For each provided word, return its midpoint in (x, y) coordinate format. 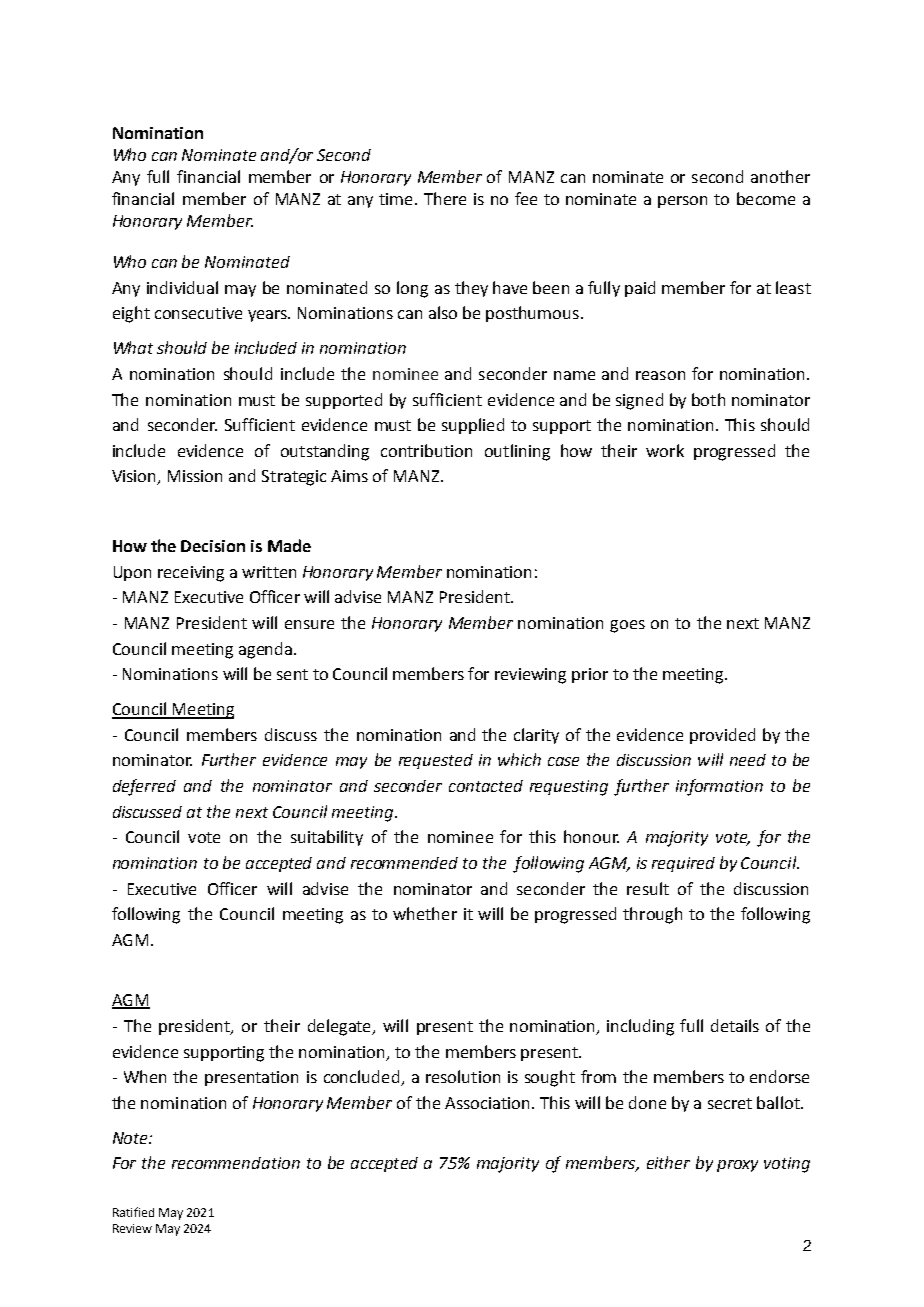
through (652, 915)
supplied (473, 426)
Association (487, 1103)
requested (436, 761)
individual (182, 287)
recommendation (236, 1163)
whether (425, 913)
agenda (265, 650)
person (682, 202)
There (445, 198)
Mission (195, 476)
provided (722, 736)
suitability (327, 838)
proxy (737, 1166)
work (665, 450)
